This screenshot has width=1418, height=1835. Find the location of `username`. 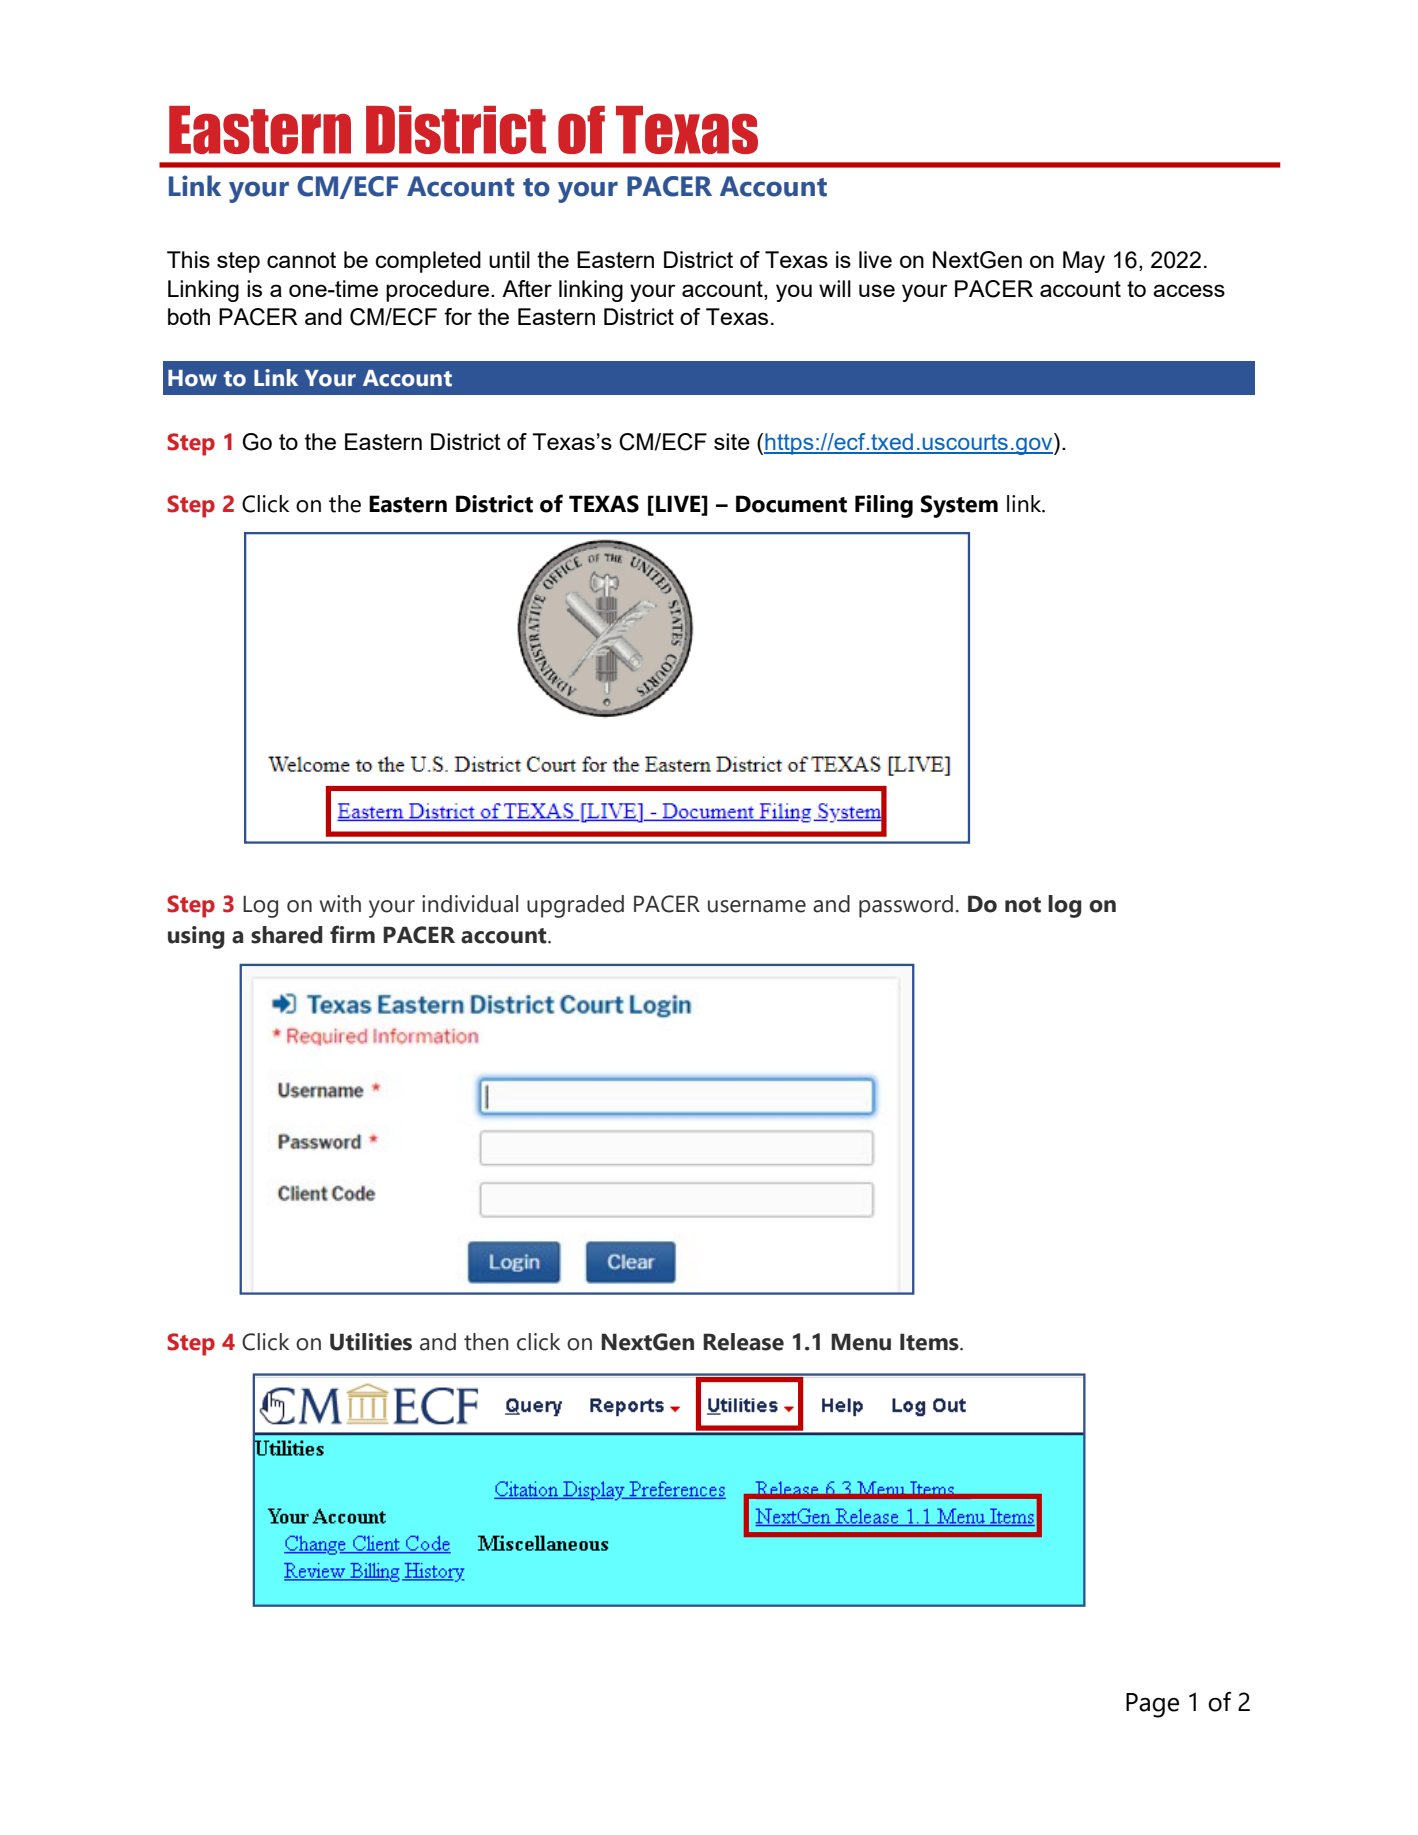

username is located at coordinates (757, 906).
